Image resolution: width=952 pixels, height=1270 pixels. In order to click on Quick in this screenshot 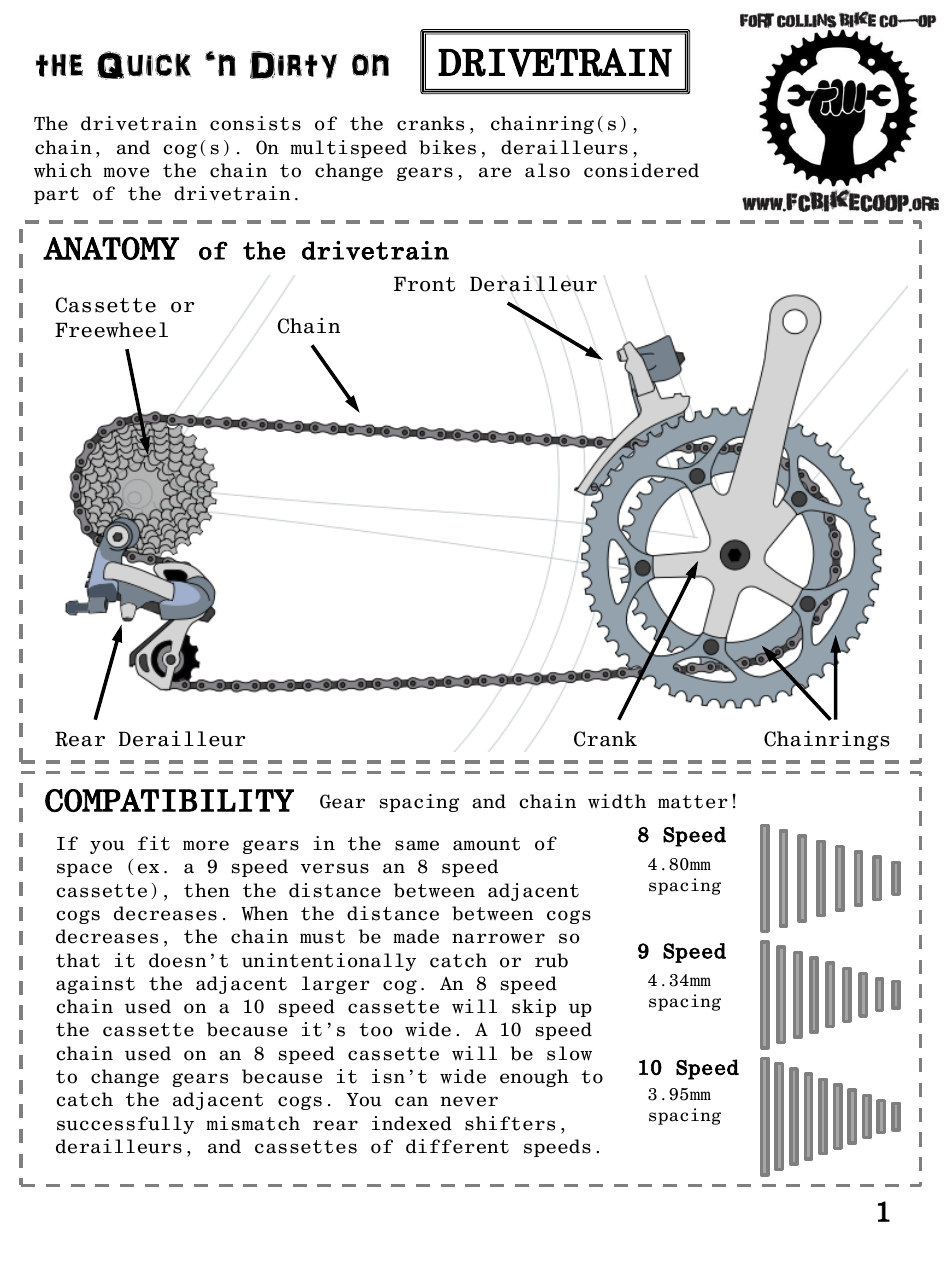, I will do `click(144, 65)`.
